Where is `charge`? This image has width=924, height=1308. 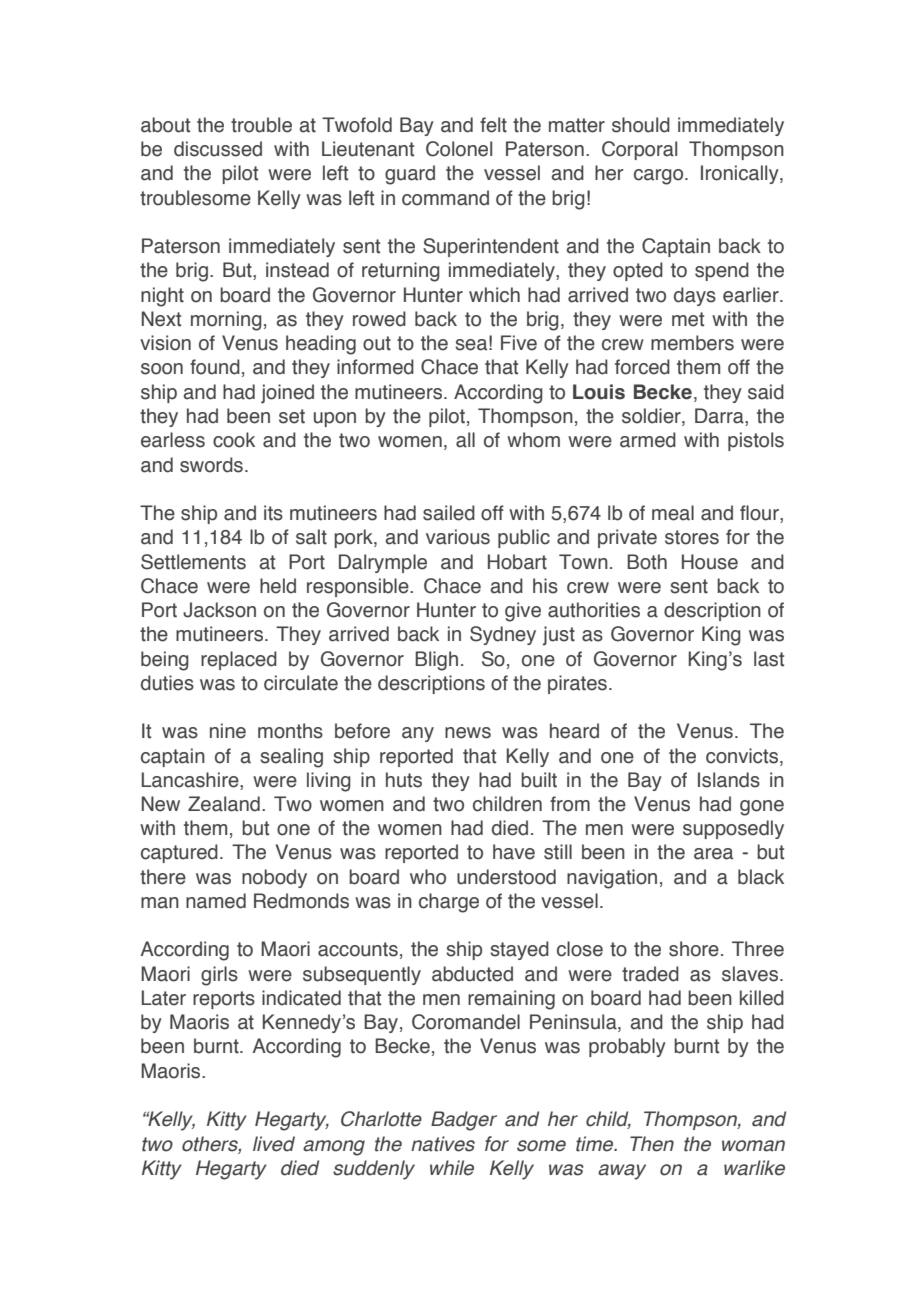
charge is located at coordinates (449, 903).
